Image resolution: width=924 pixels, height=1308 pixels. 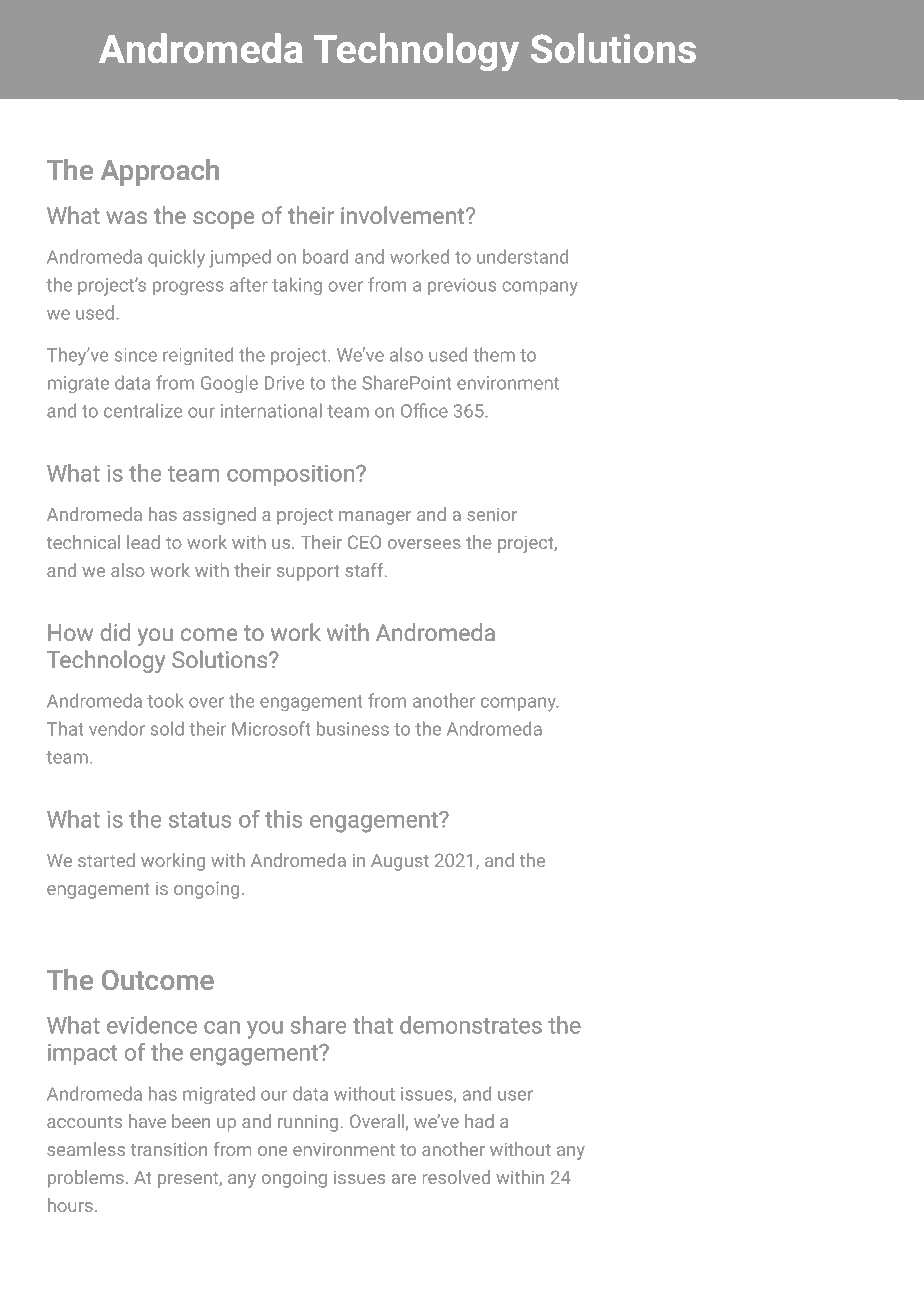 What do you see at coordinates (106, 860) in the document?
I see `started` at bounding box center [106, 860].
